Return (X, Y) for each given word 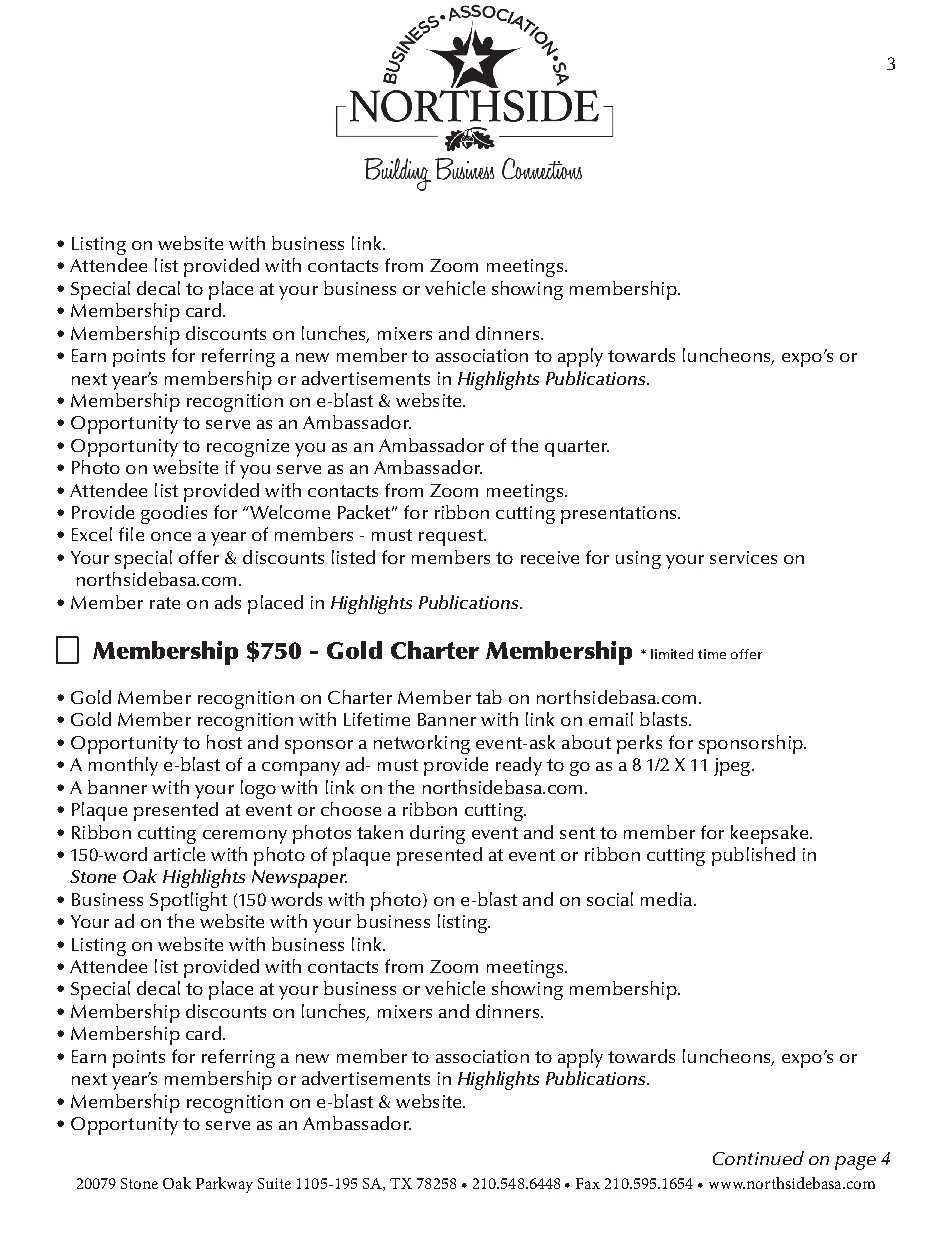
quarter (577, 448)
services (743, 557)
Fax (588, 1183)
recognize (248, 448)
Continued (758, 1158)
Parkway (224, 1185)
